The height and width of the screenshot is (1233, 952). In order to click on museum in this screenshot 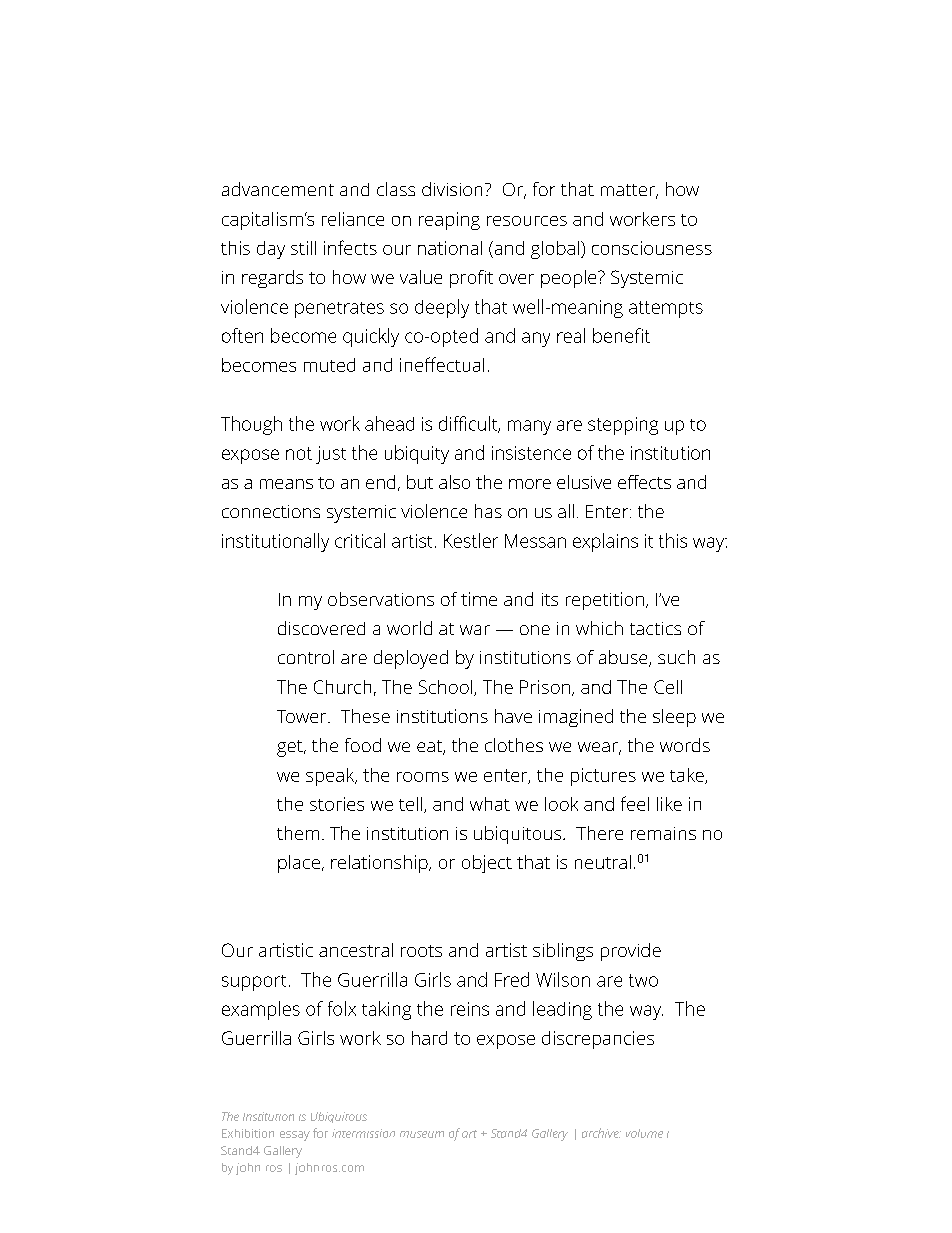, I will do `click(422, 1134)`.
